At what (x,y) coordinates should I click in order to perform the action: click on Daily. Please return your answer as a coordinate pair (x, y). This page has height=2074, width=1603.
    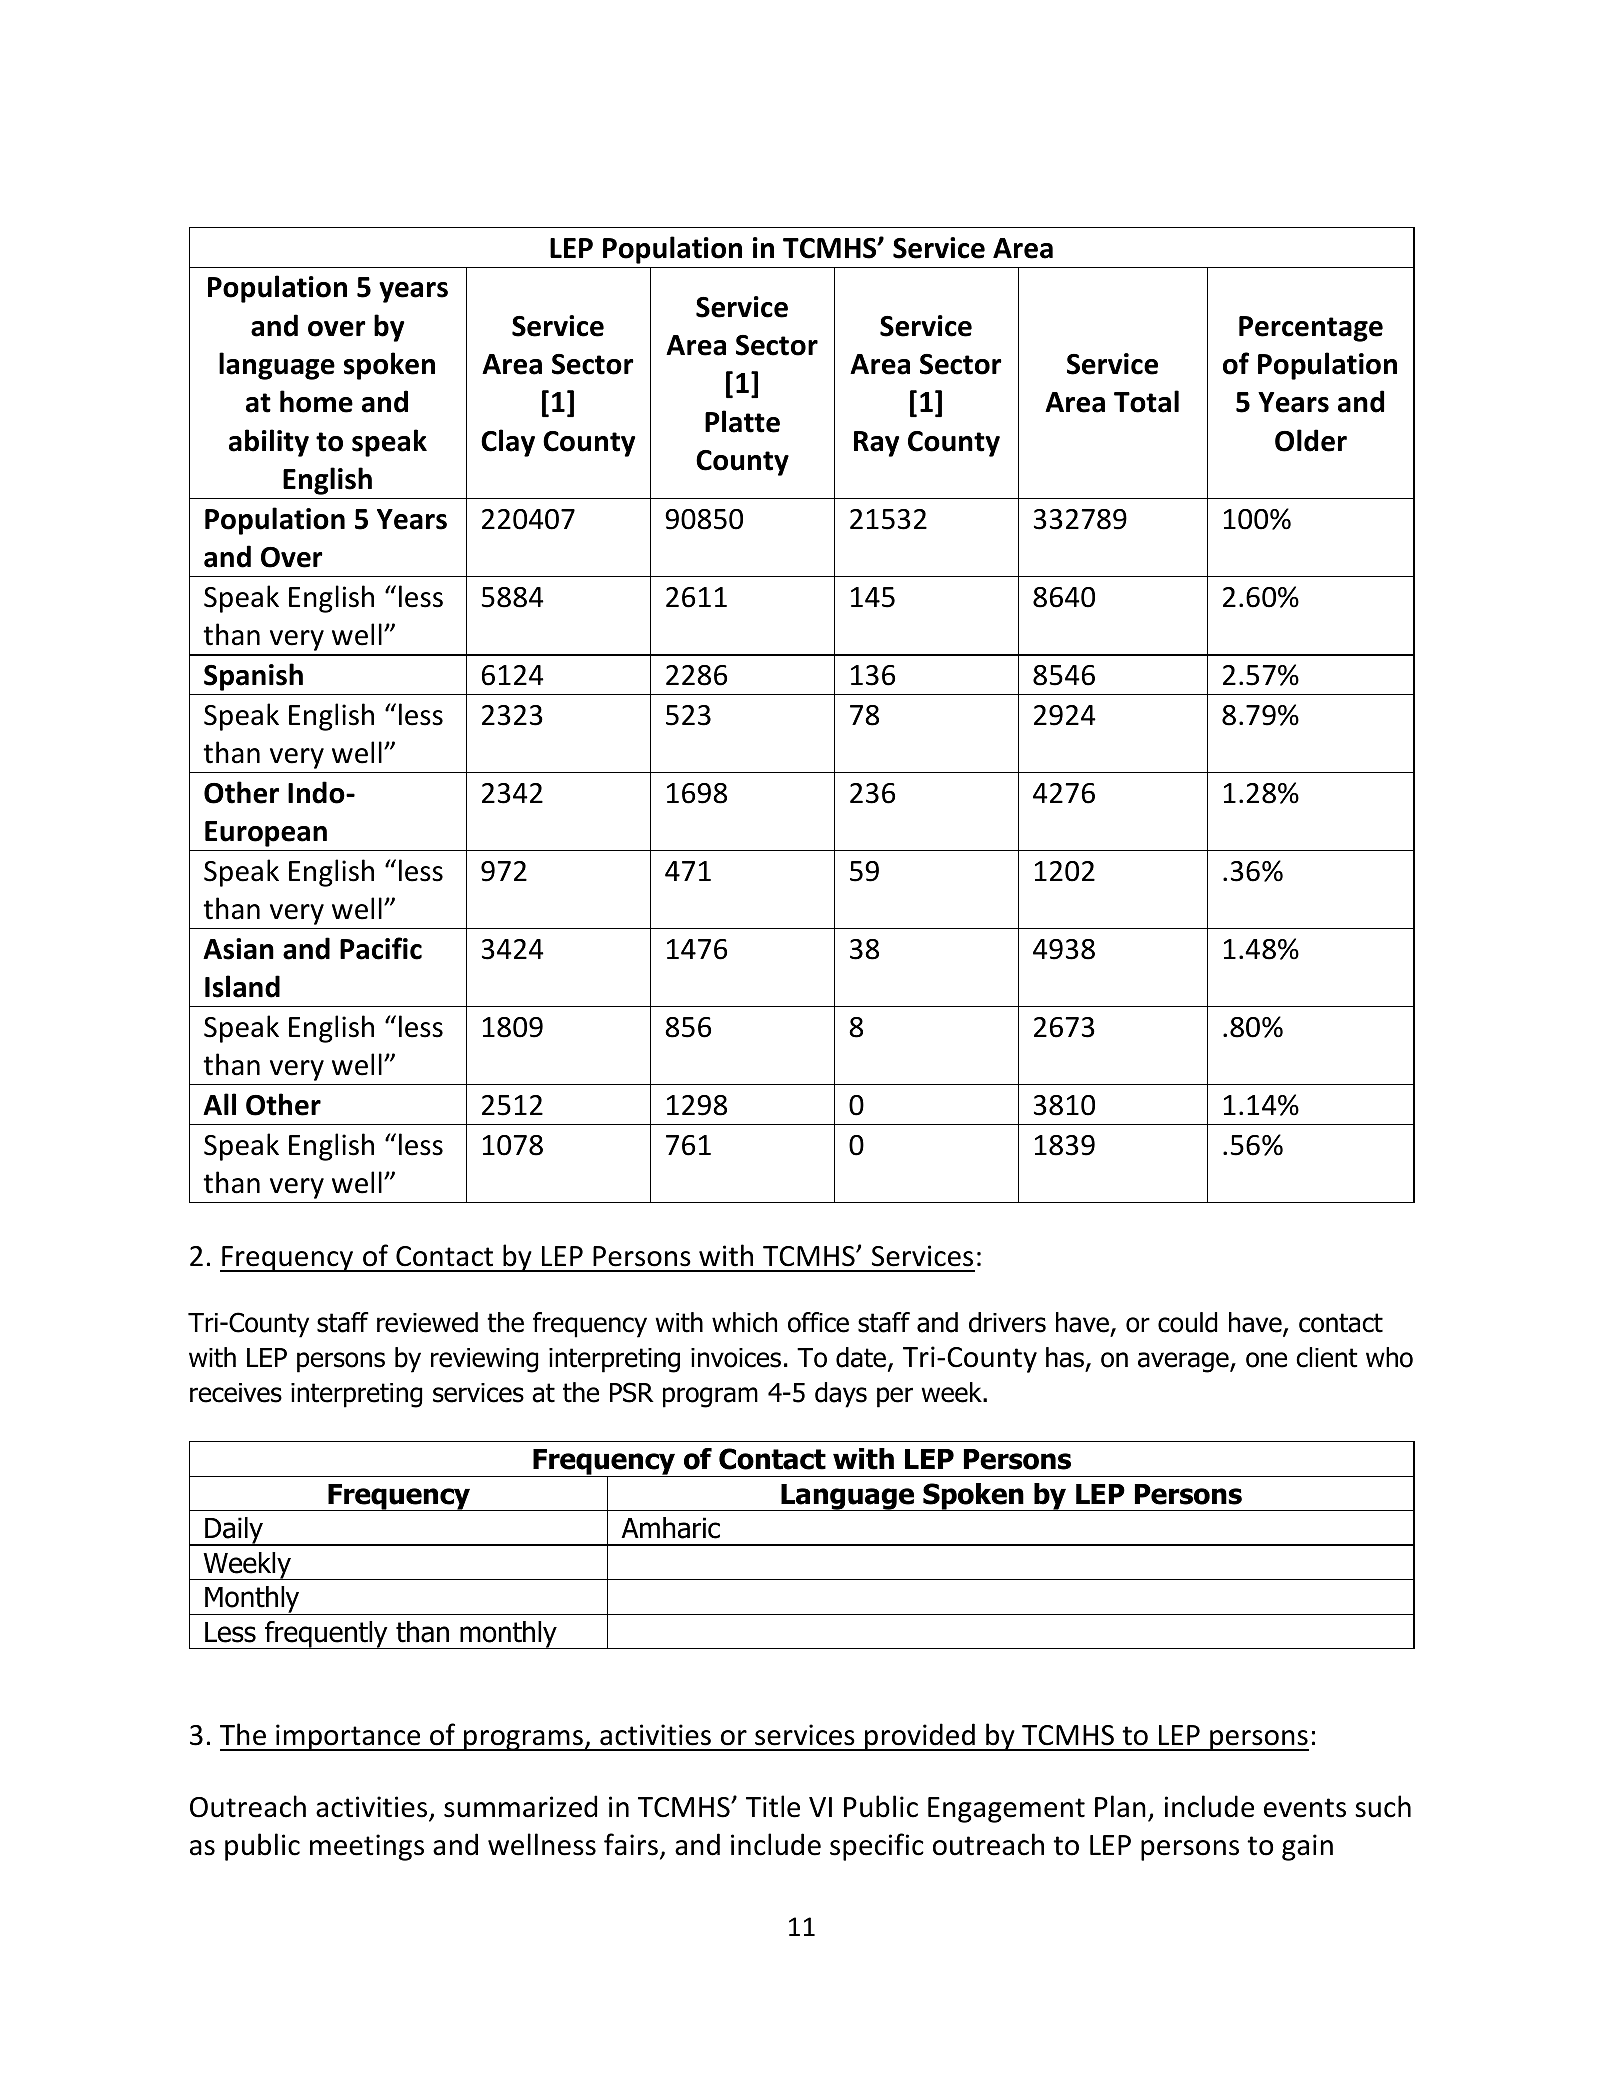
    Looking at the image, I should click on (234, 1531).
